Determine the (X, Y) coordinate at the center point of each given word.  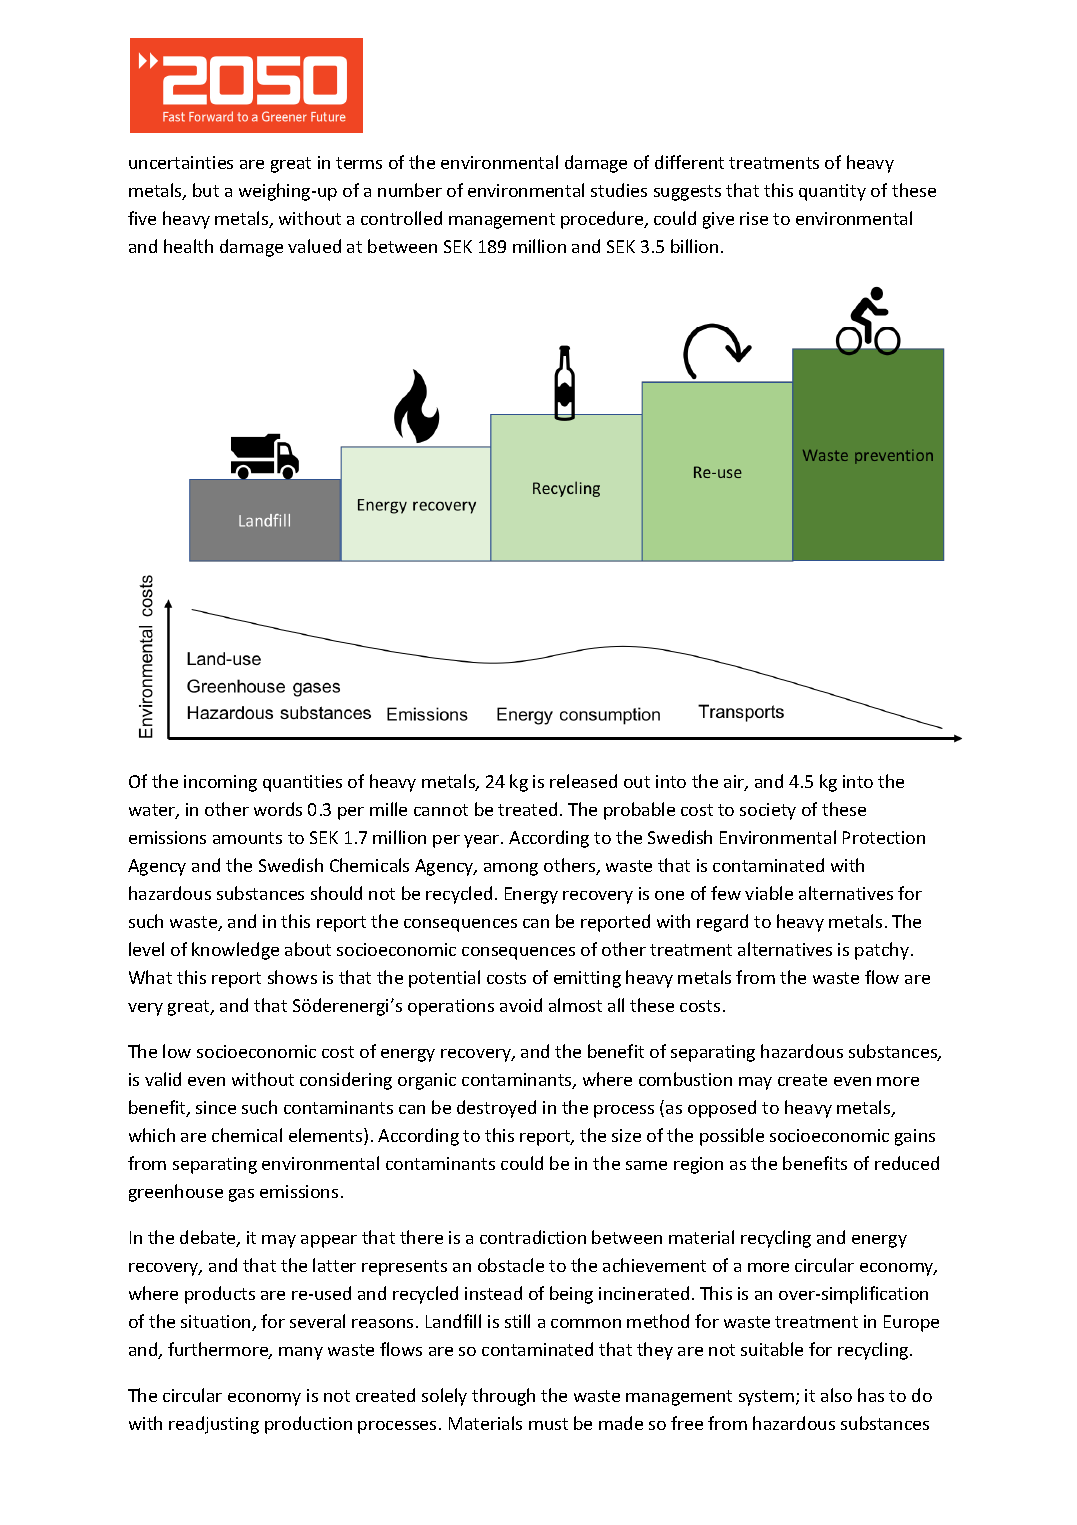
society (768, 811)
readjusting (214, 1425)
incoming (220, 783)
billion (694, 246)
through (503, 1397)
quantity (832, 192)
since (216, 1107)
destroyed (496, 1109)
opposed (722, 1109)
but (206, 190)
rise (754, 218)
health (188, 246)
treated (527, 809)
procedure (603, 220)
